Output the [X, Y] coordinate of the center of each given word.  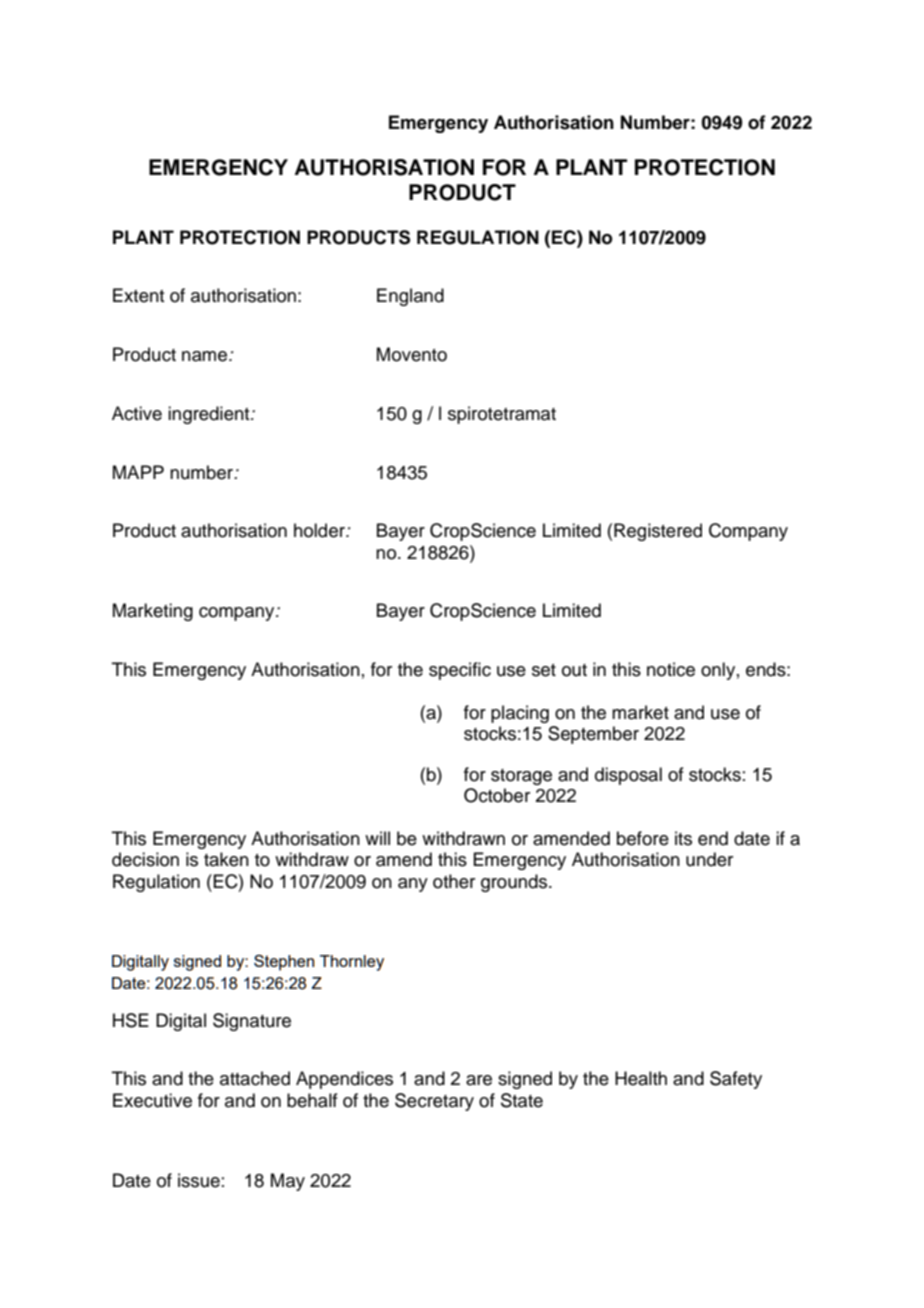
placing [520, 714]
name [206, 356]
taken [226, 859]
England [410, 297]
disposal [628, 776]
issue [199, 1180]
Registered [658, 532]
